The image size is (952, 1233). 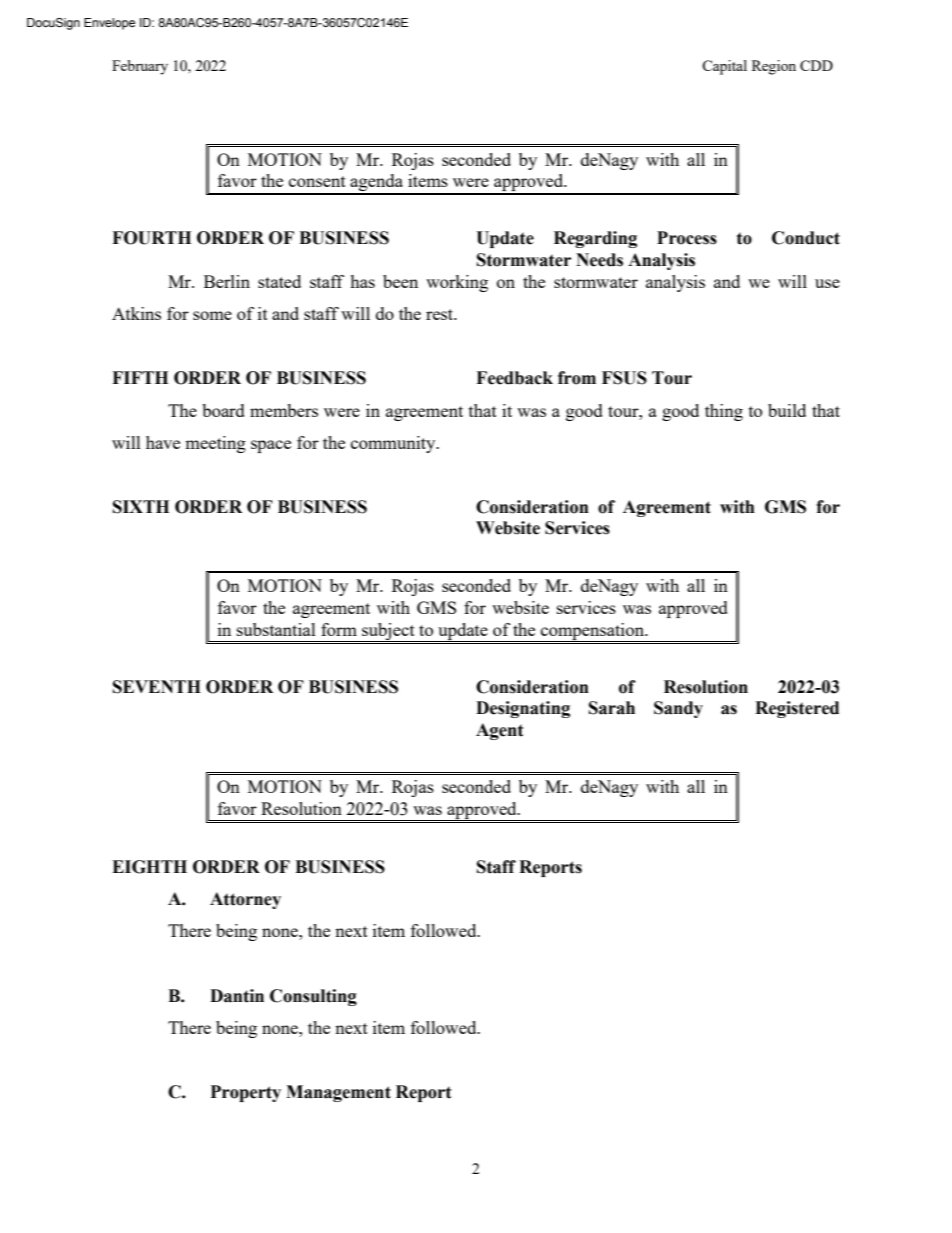 What do you see at coordinates (441, 314) in the screenshot?
I see `rest` at bounding box center [441, 314].
